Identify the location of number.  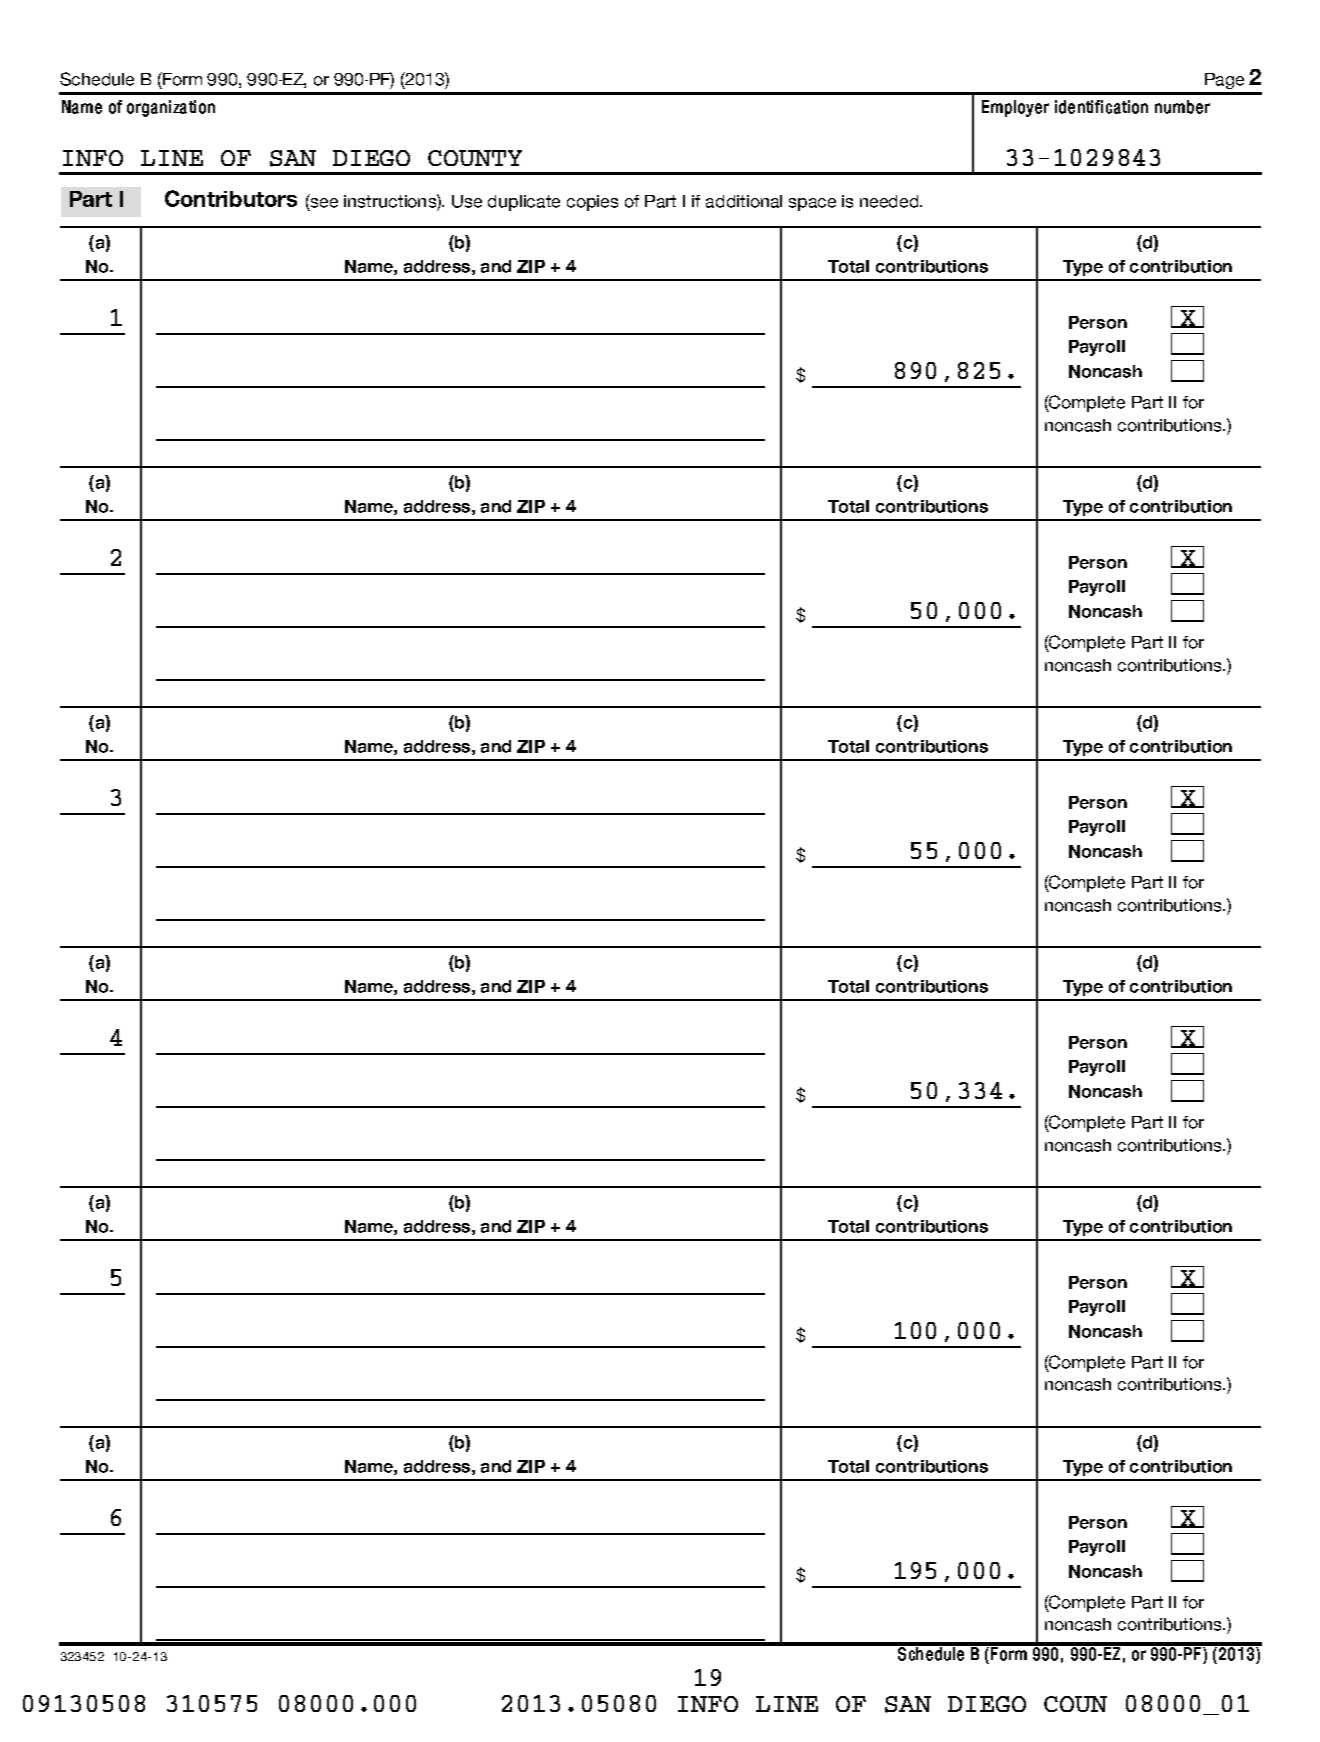
(1182, 107).
